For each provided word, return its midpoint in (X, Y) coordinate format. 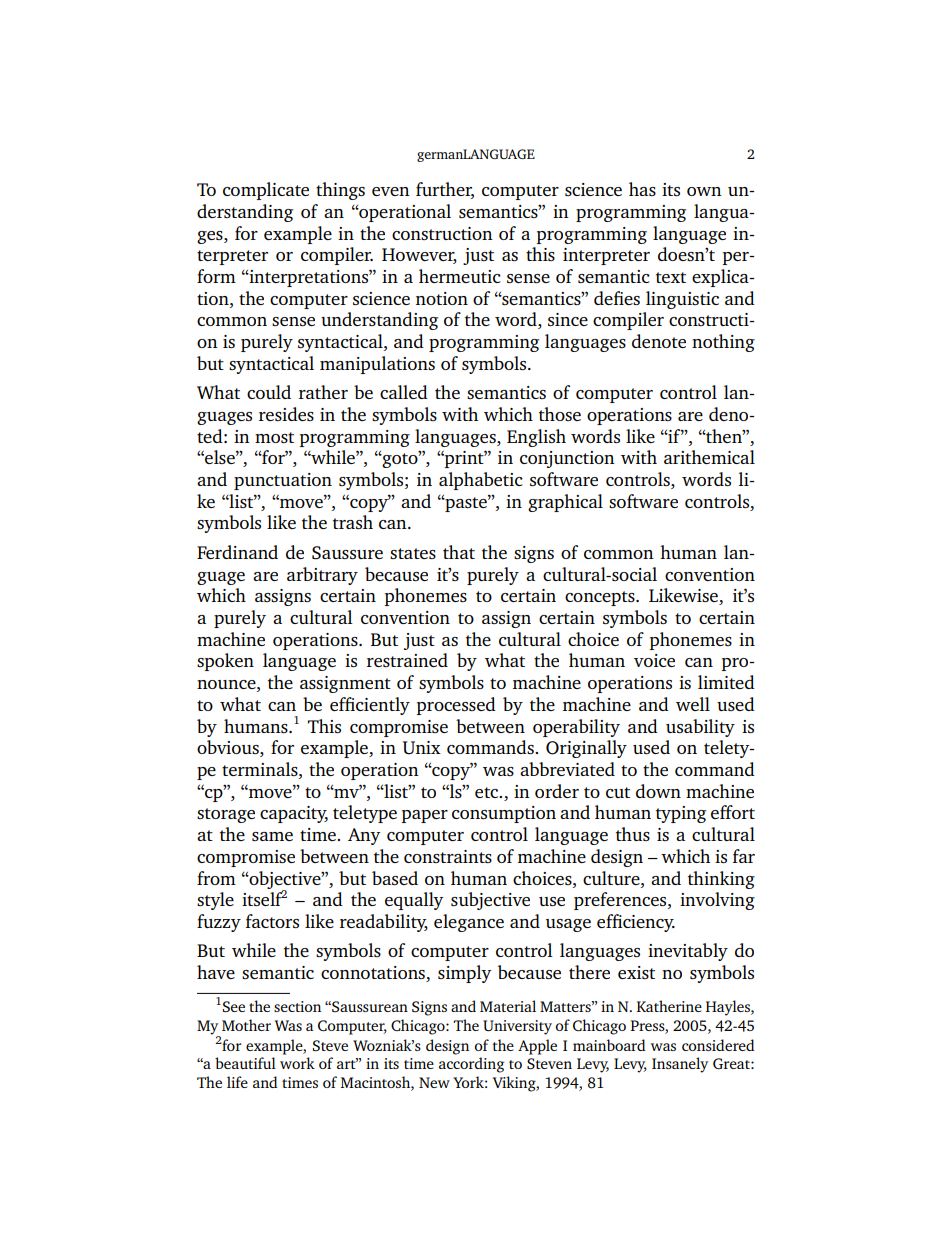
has (642, 189)
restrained (407, 660)
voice (654, 660)
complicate (266, 191)
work (297, 1063)
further (445, 190)
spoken (225, 662)
